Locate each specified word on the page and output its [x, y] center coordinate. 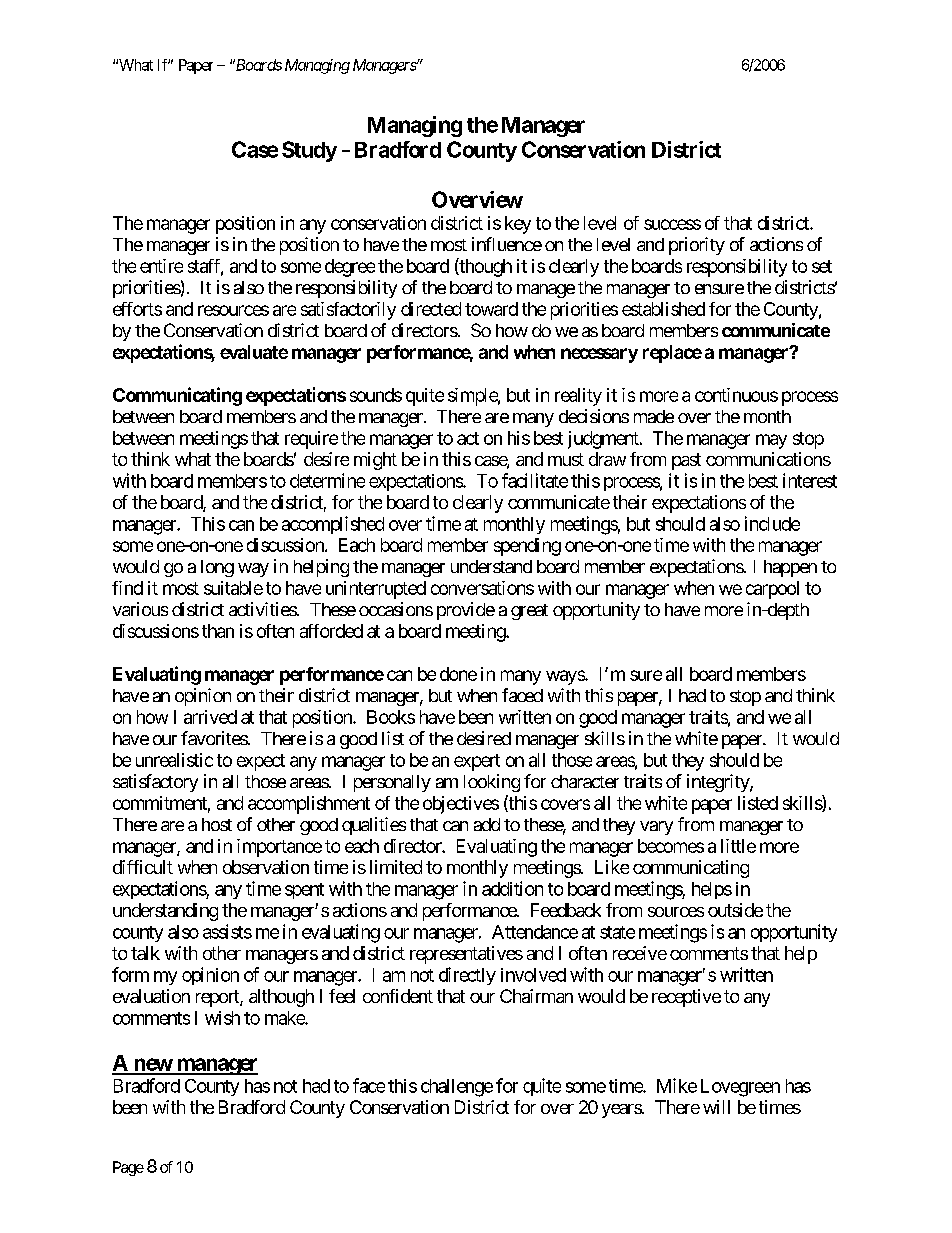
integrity [719, 783]
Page [128, 1168]
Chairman [536, 996]
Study [309, 151]
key [518, 225]
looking [492, 783]
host [217, 824]
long [217, 568]
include [772, 523]
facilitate [535, 480]
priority [697, 246]
